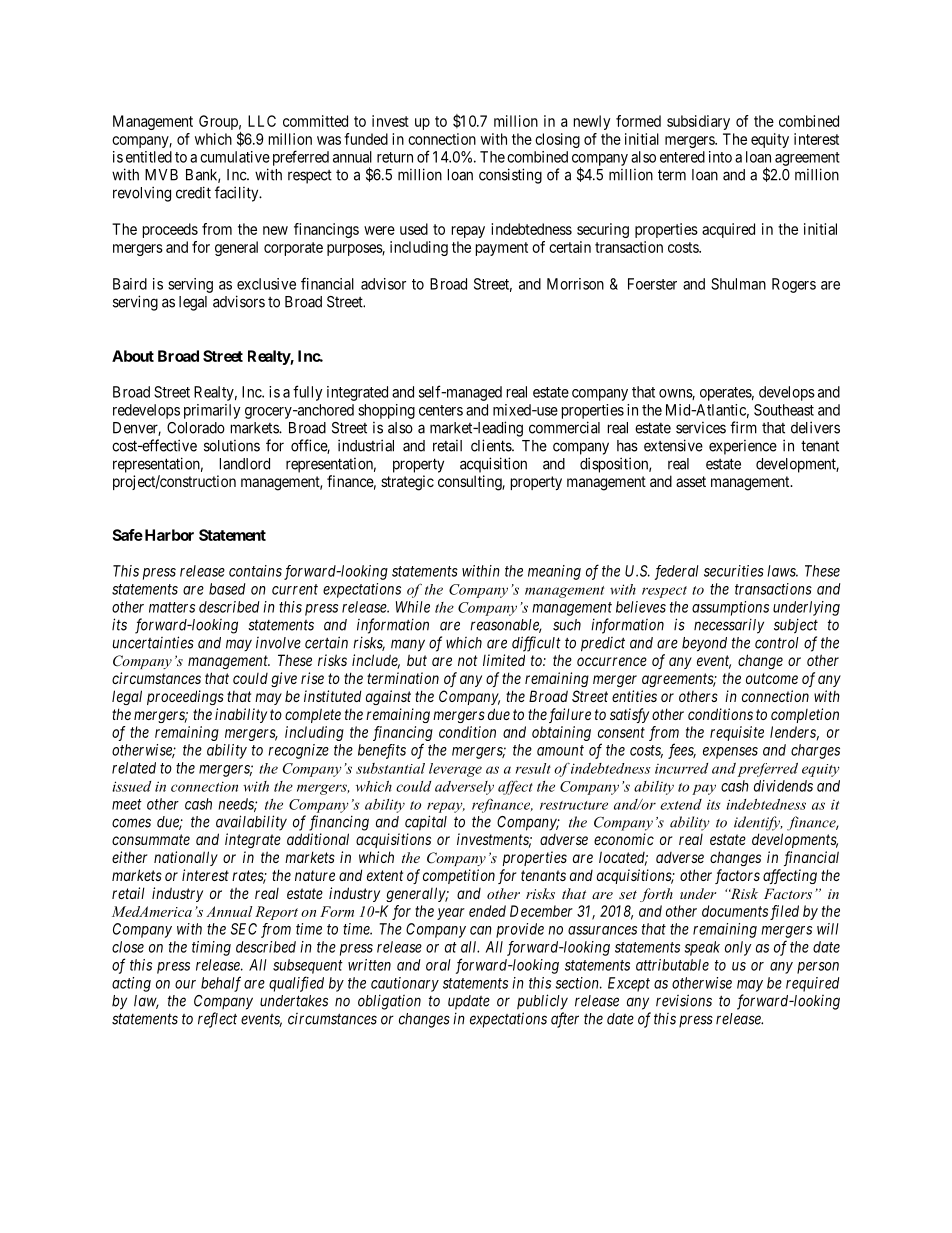  What do you see at coordinates (554, 572) in the page?
I see `meaning` at bounding box center [554, 572].
